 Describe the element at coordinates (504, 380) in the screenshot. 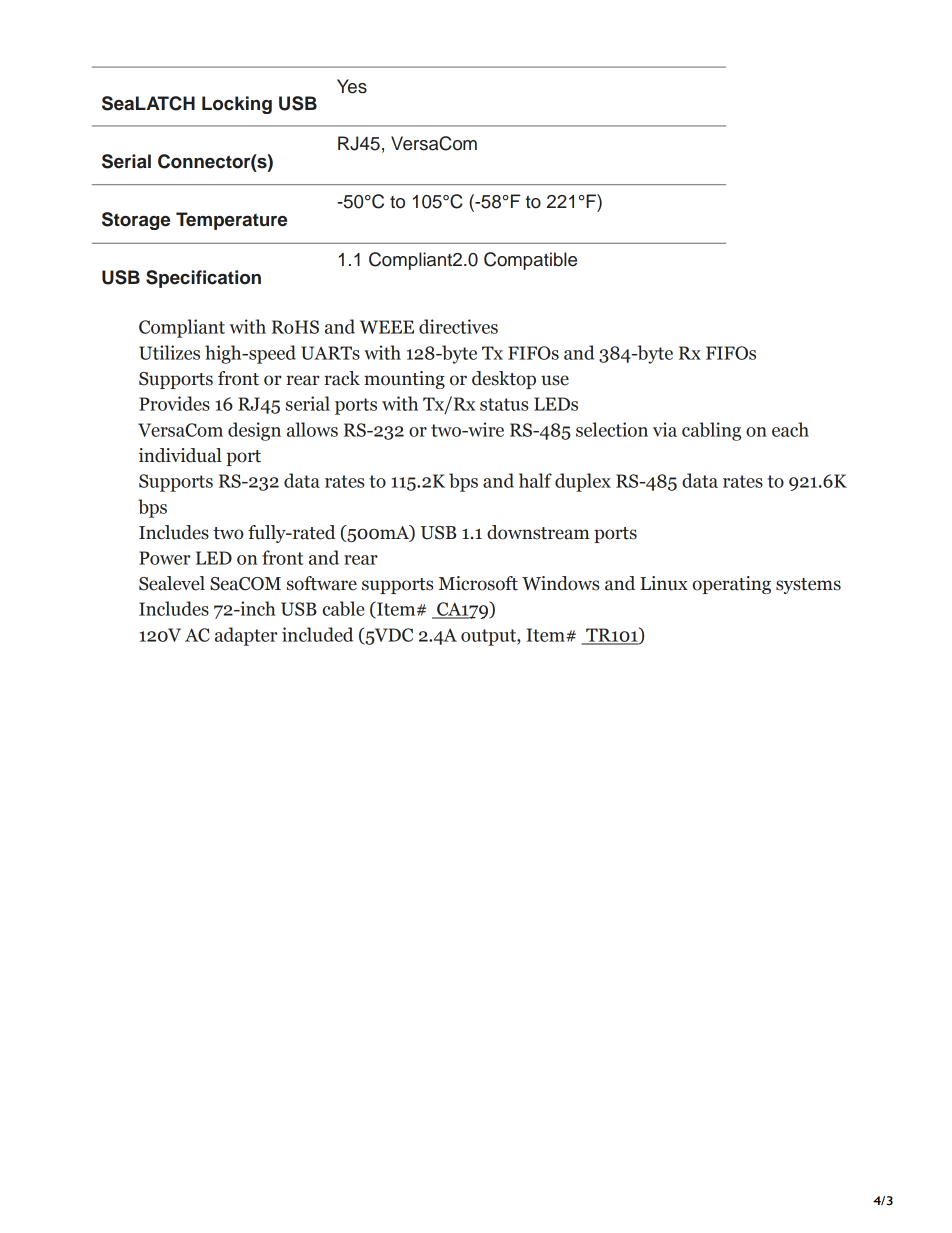

I see `desktop` at that location.
